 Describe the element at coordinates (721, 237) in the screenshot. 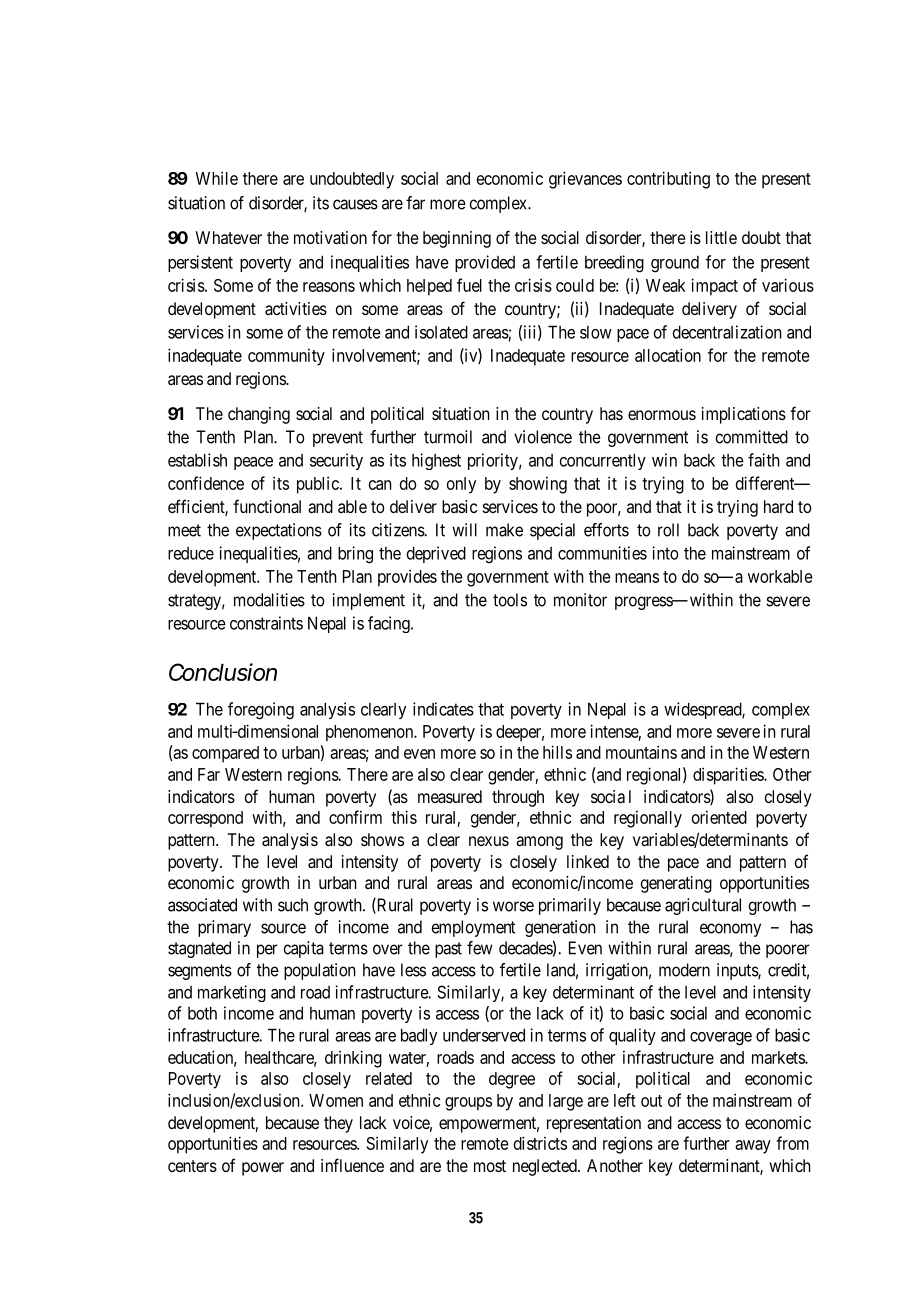

I see `little` at that location.
